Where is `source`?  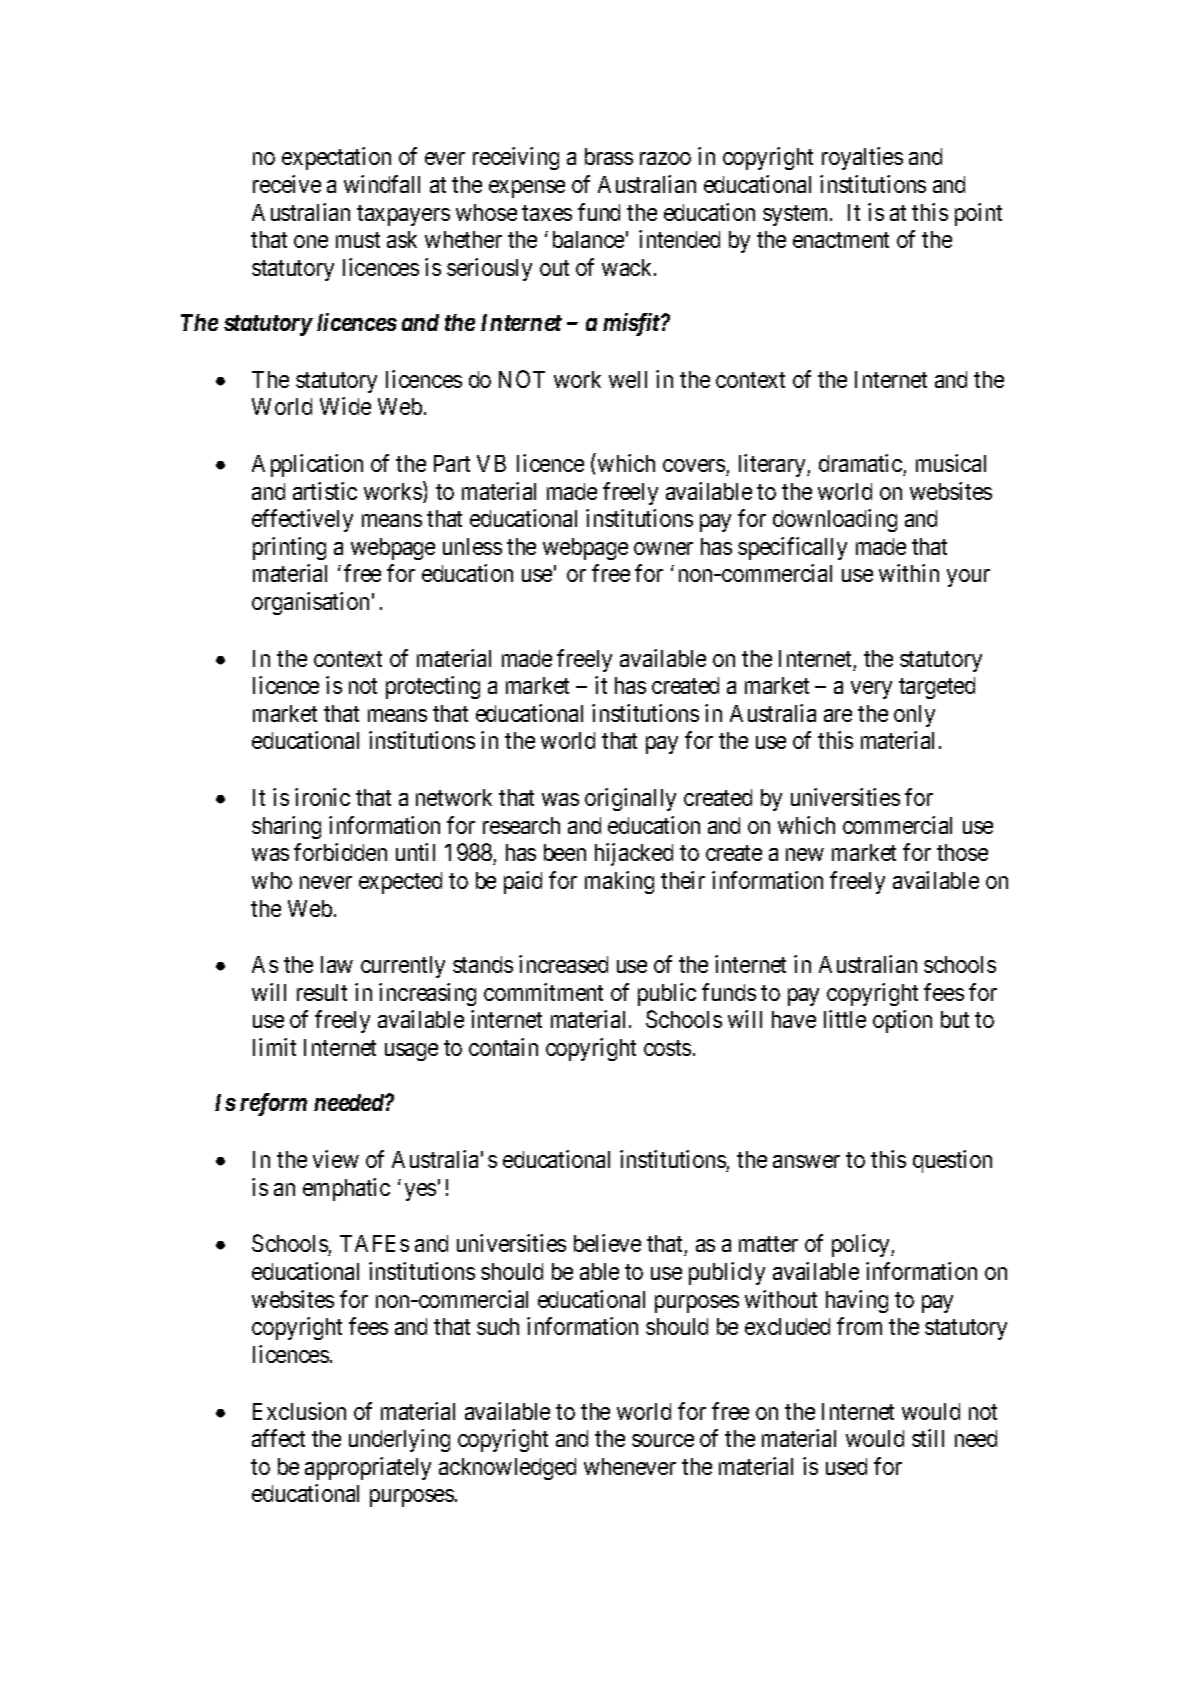
source is located at coordinates (663, 1440).
